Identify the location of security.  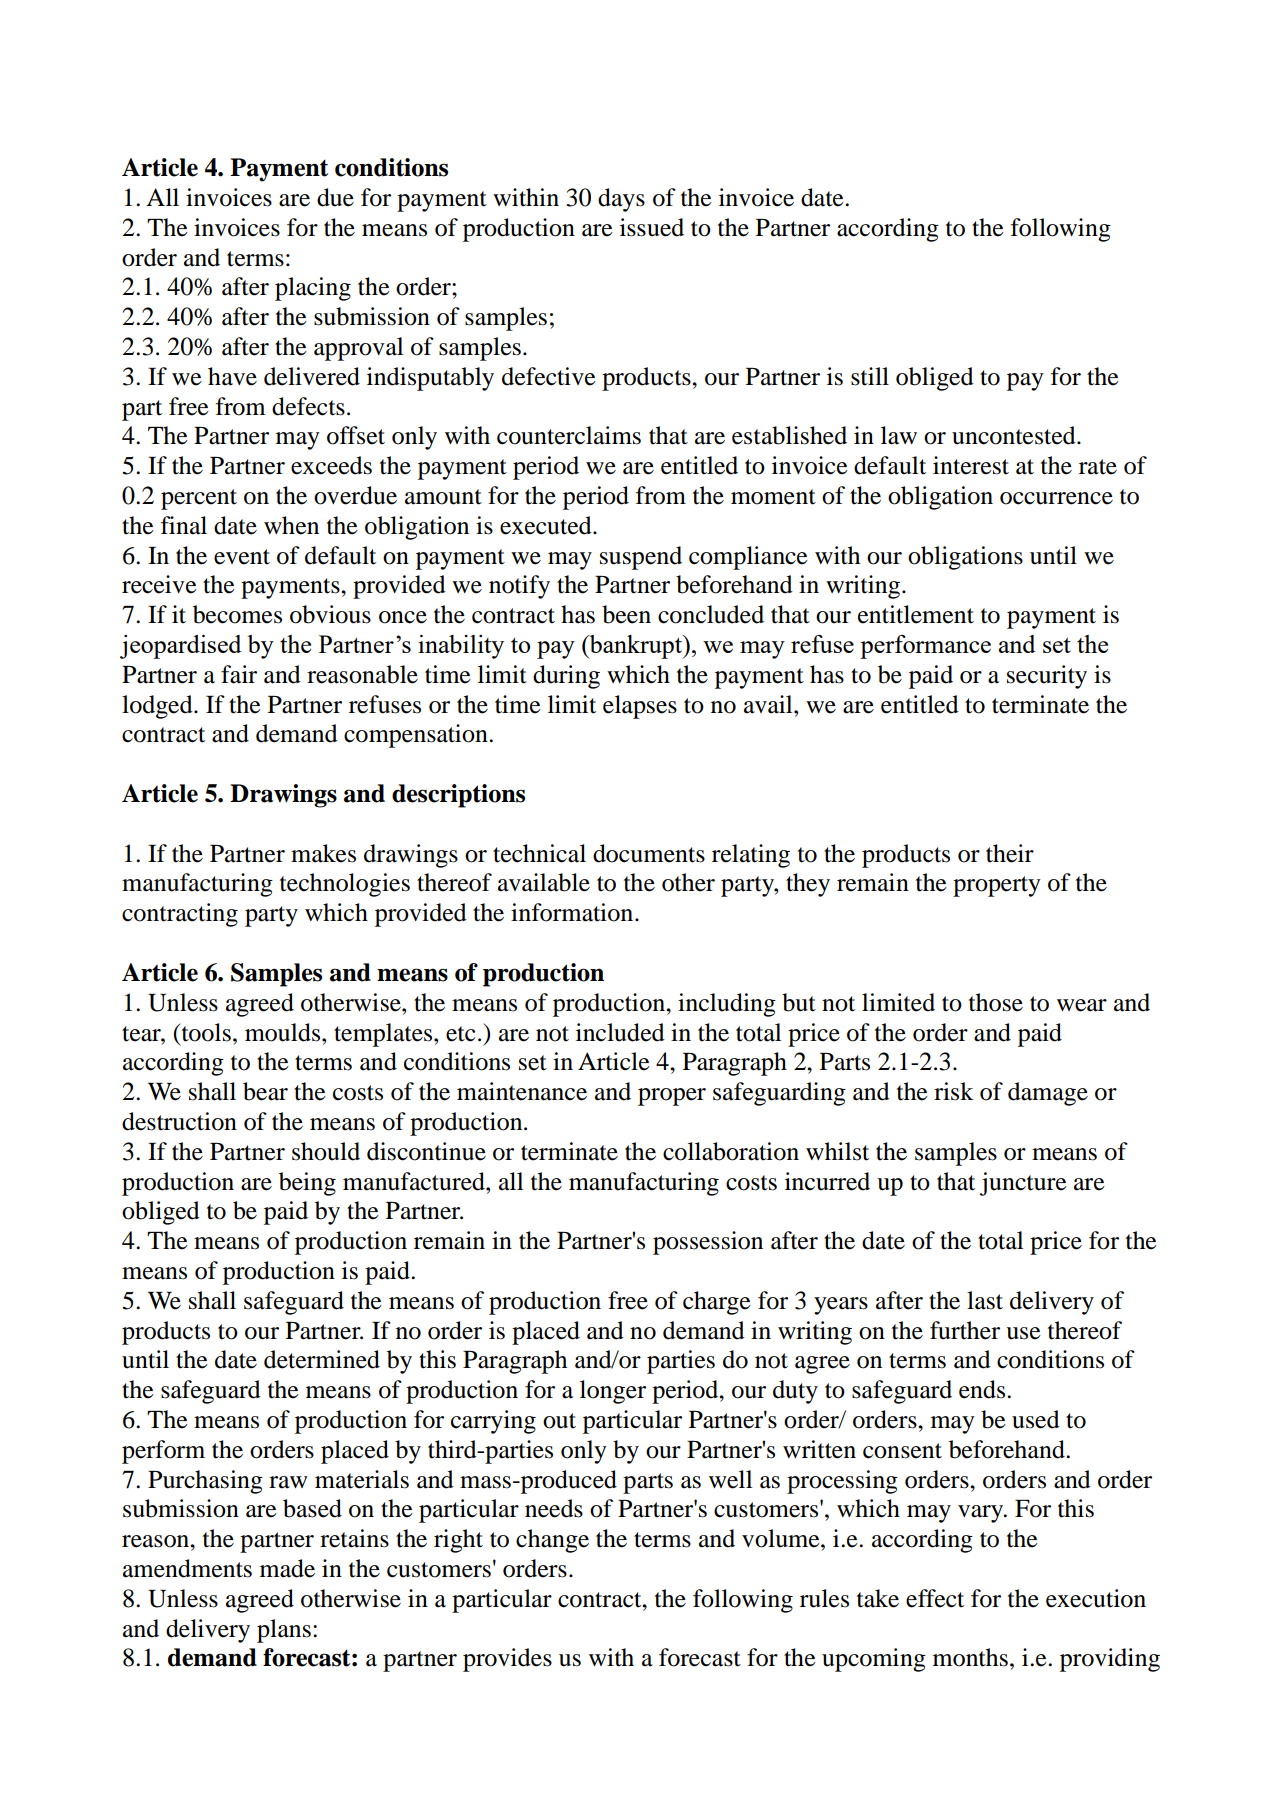
(1047, 677).
